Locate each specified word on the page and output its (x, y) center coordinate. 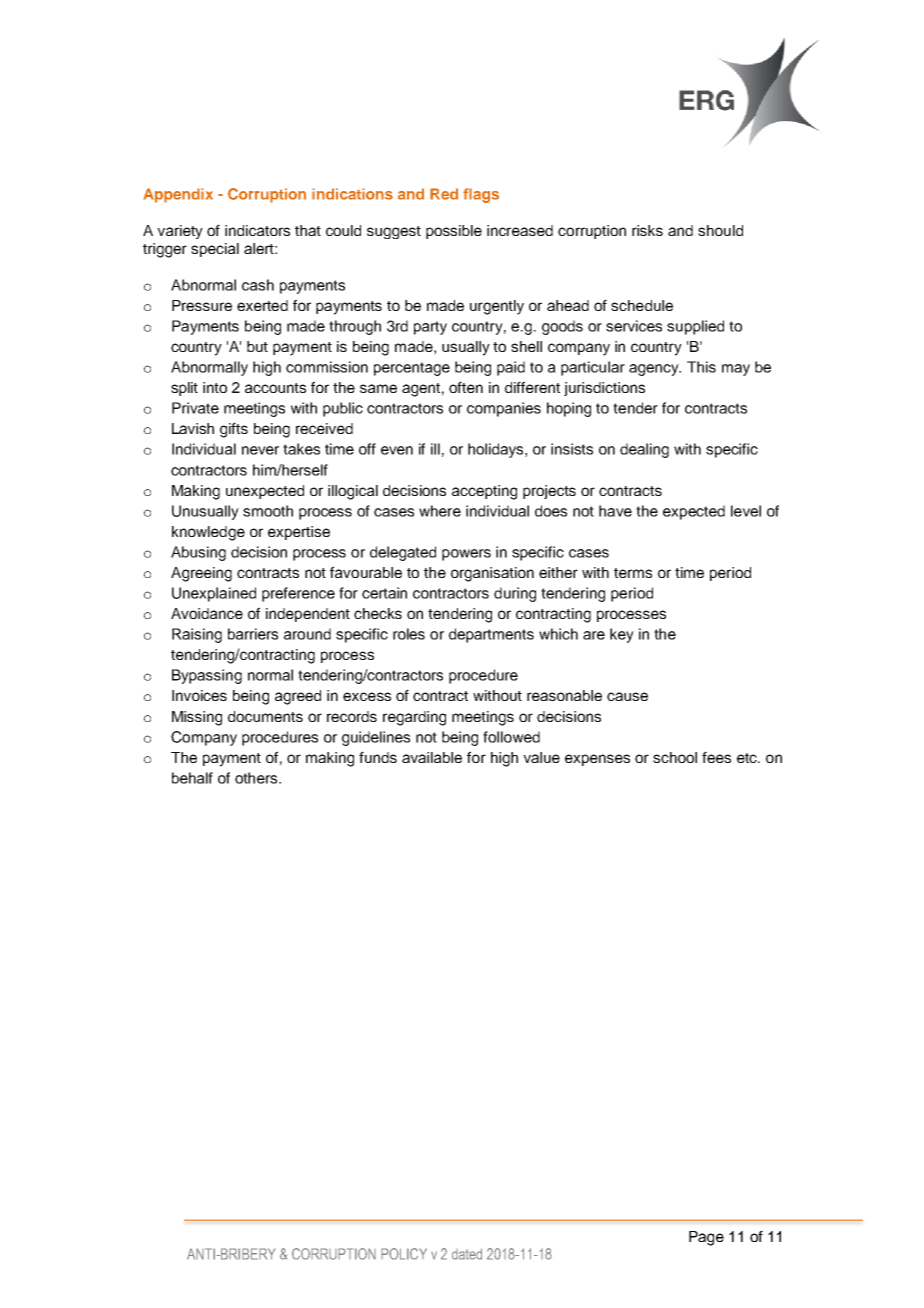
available (432, 757)
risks (647, 230)
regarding (414, 718)
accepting (484, 492)
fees (716, 757)
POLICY (404, 1254)
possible (454, 232)
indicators (257, 230)
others (257, 778)
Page (706, 1238)
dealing (644, 450)
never (260, 450)
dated (467, 1254)
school (675, 757)
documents (265, 716)
